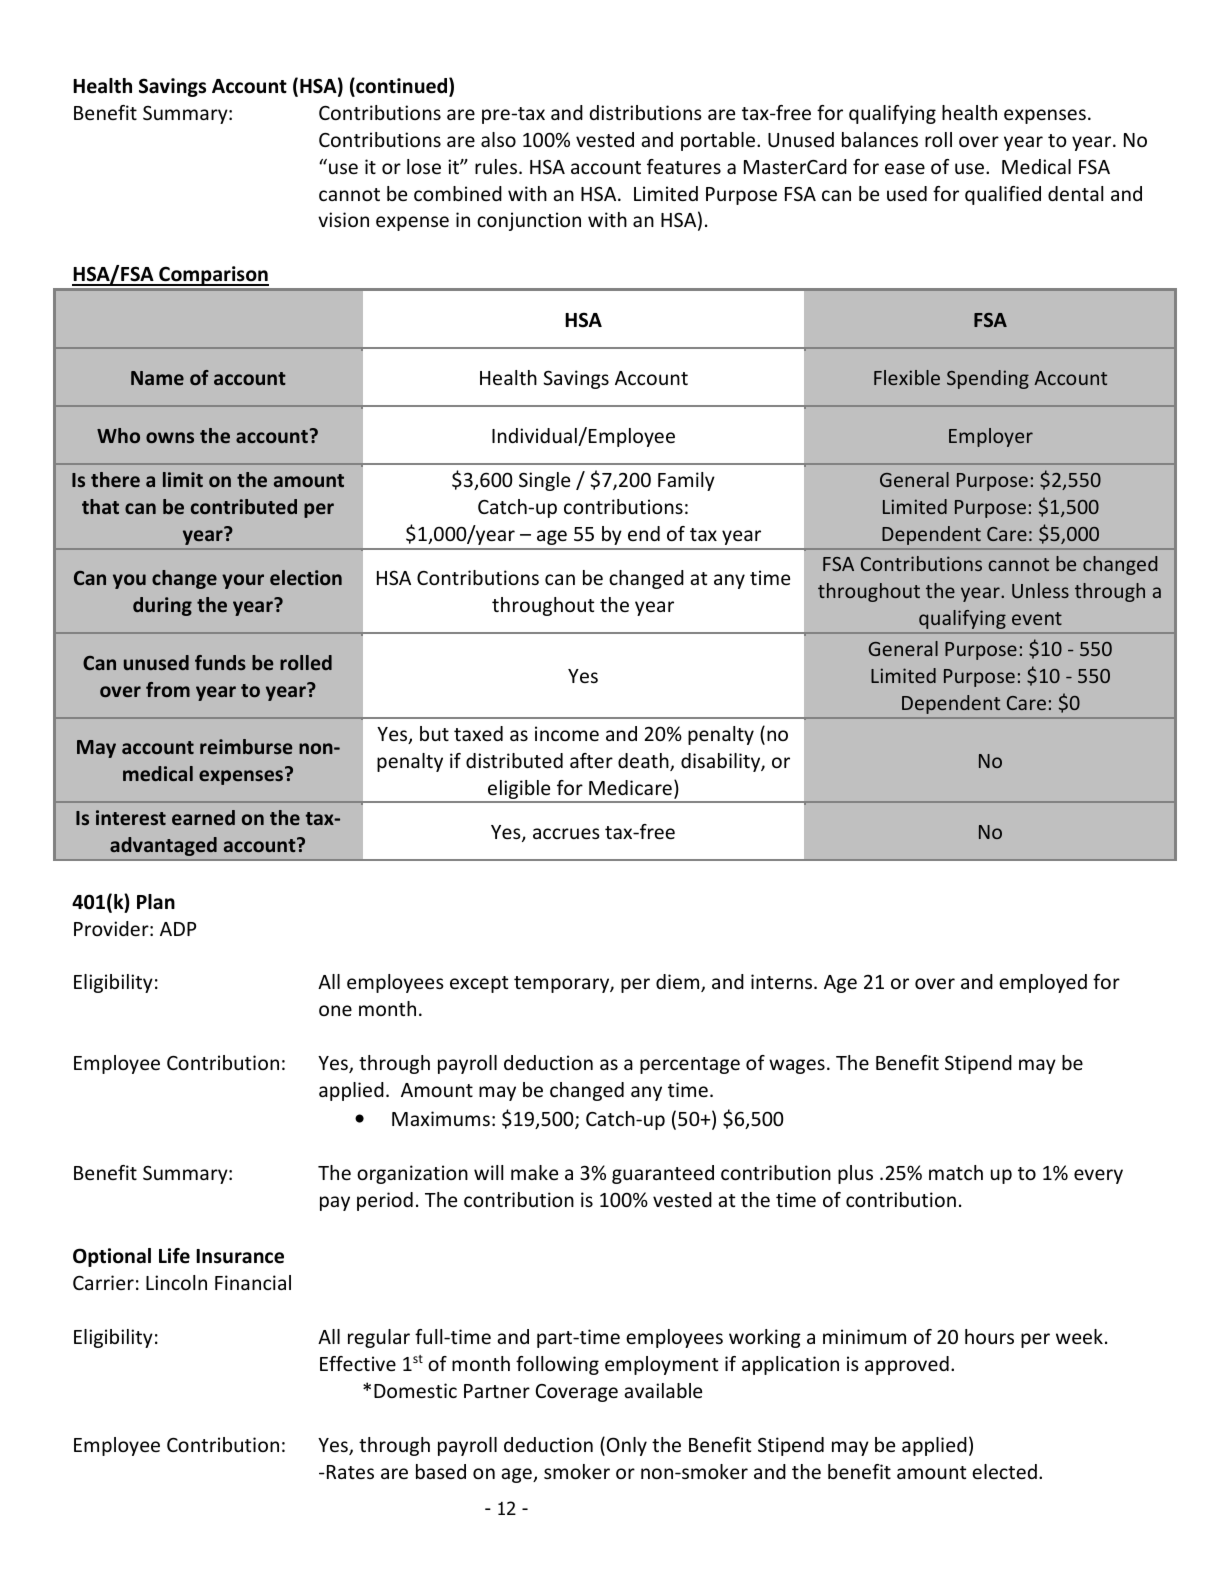 The width and height of the screenshot is (1230, 1592). Describe the element at coordinates (343, 219) in the screenshot. I see `vision` at that location.
